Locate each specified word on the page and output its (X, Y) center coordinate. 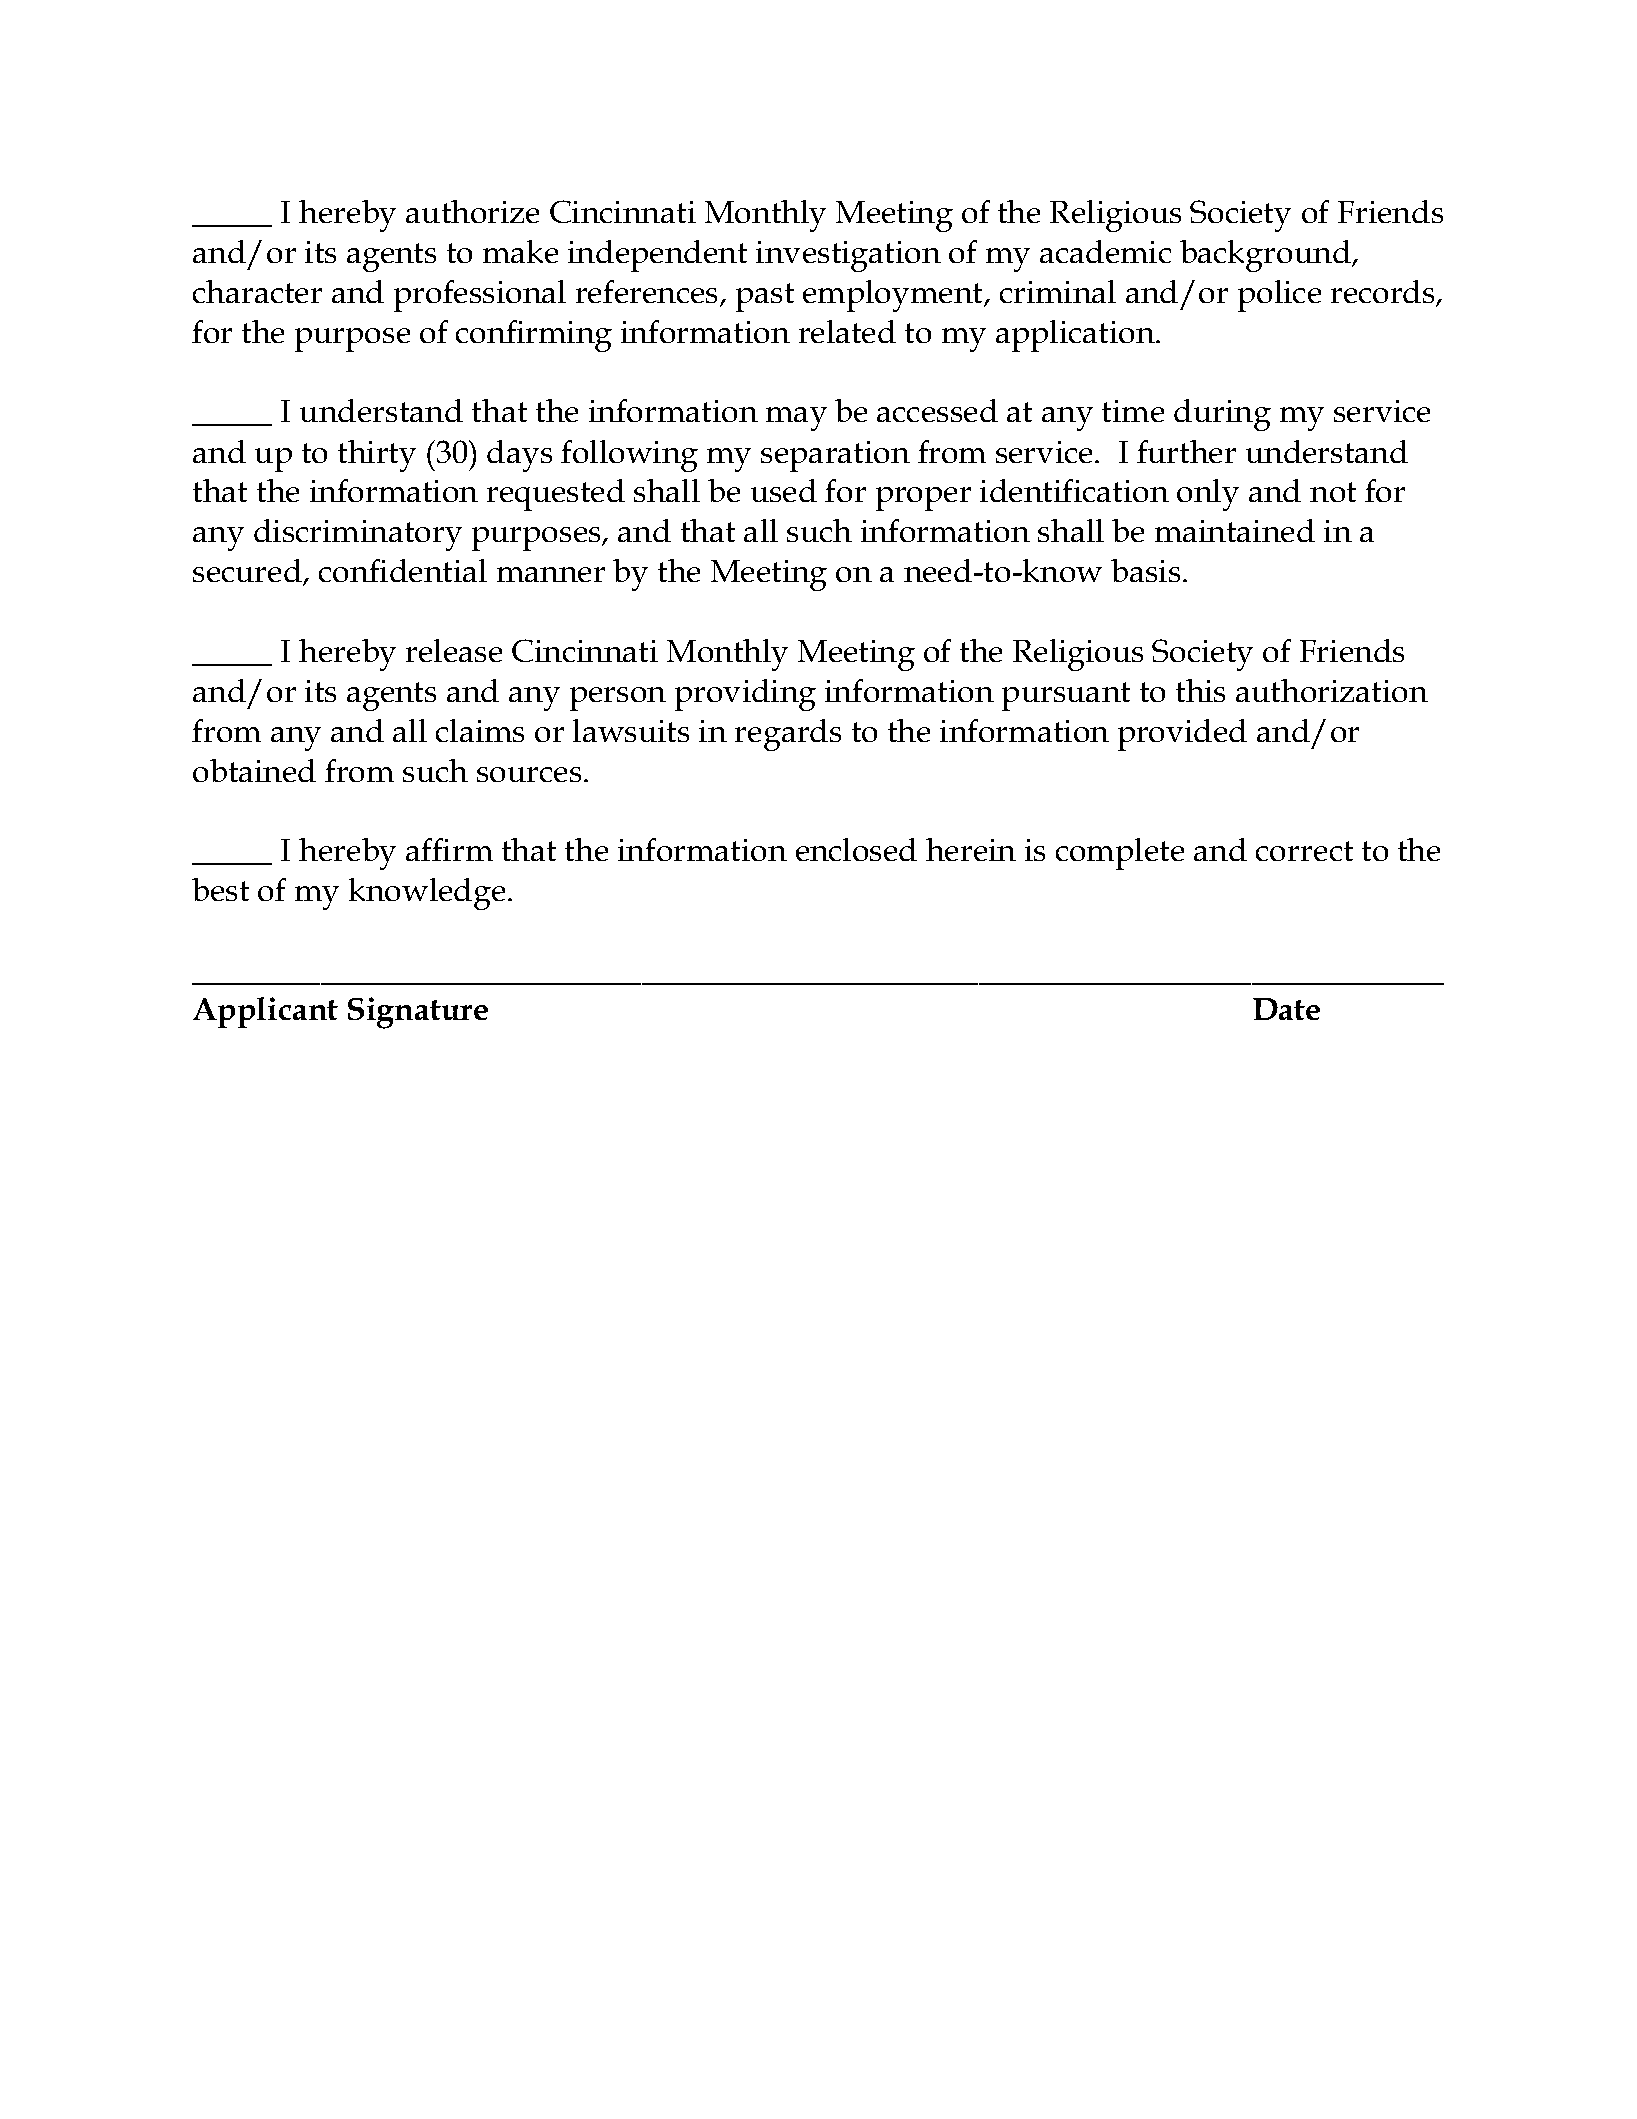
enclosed (856, 849)
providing (745, 695)
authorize (472, 211)
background (1266, 256)
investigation (848, 256)
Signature (418, 1013)
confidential (403, 570)
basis (1145, 570)
